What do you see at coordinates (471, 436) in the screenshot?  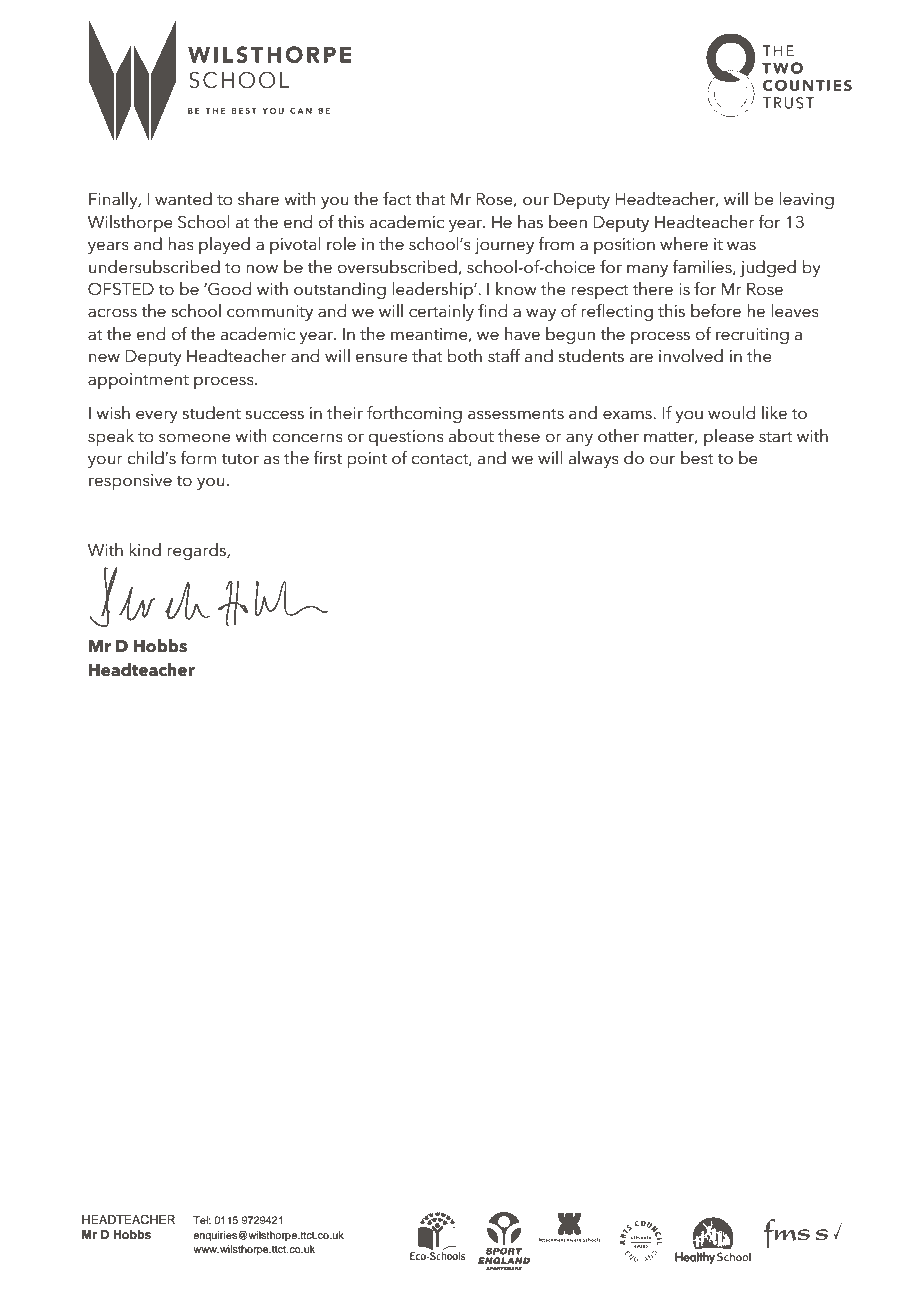 I see `about` at bounding box center [471, 436].
